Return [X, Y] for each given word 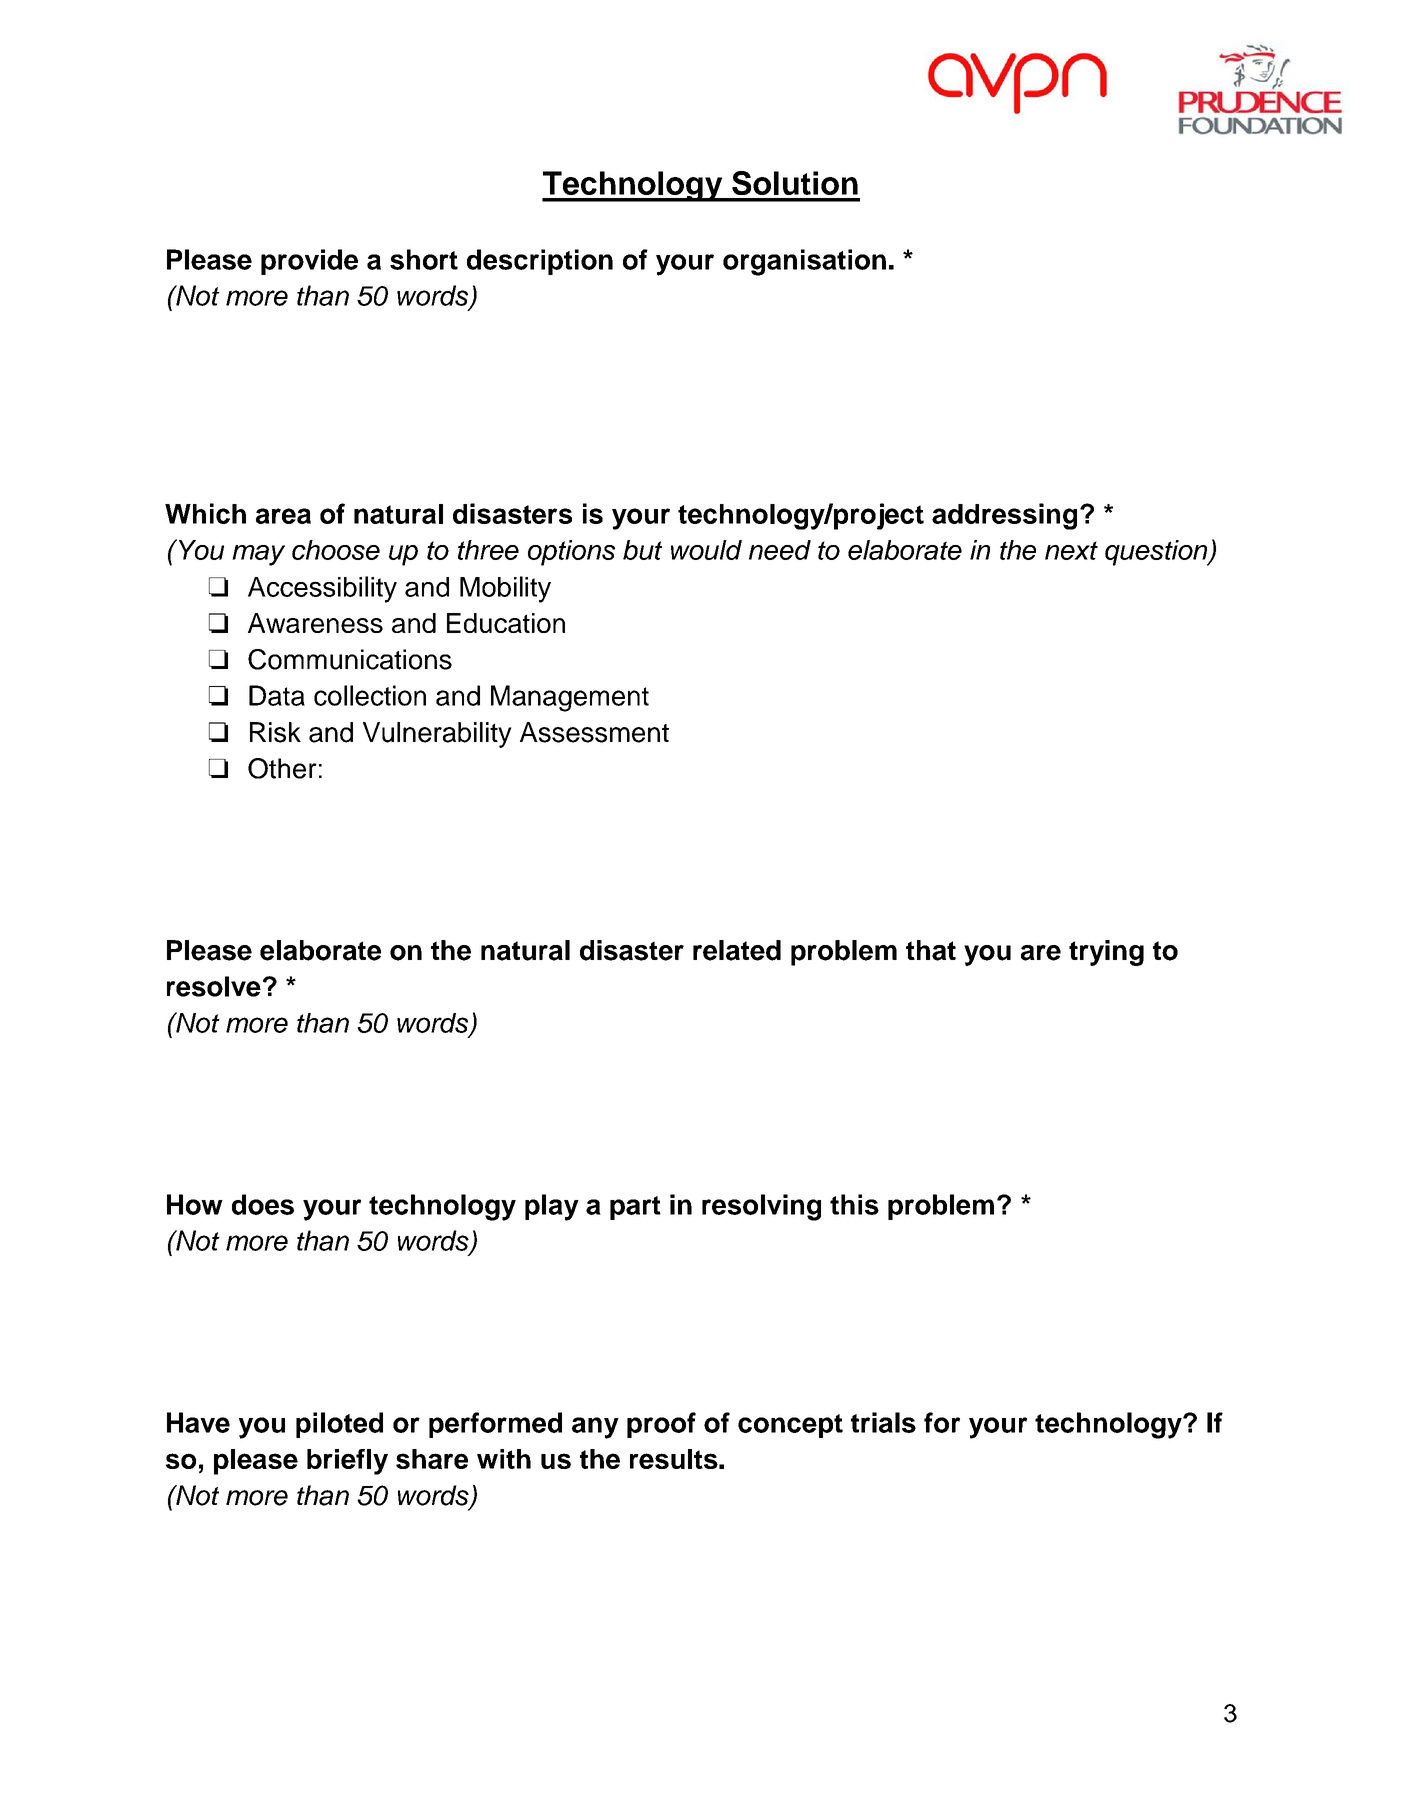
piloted [339, 1425]
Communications [350, 659]
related [737, 950]
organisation [804, 262]
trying [1106, 953]
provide [309, 262]
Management [570, 698]
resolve [214, 986]
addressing [1004, 516]
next [1071, 550]
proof [661, 1425]
